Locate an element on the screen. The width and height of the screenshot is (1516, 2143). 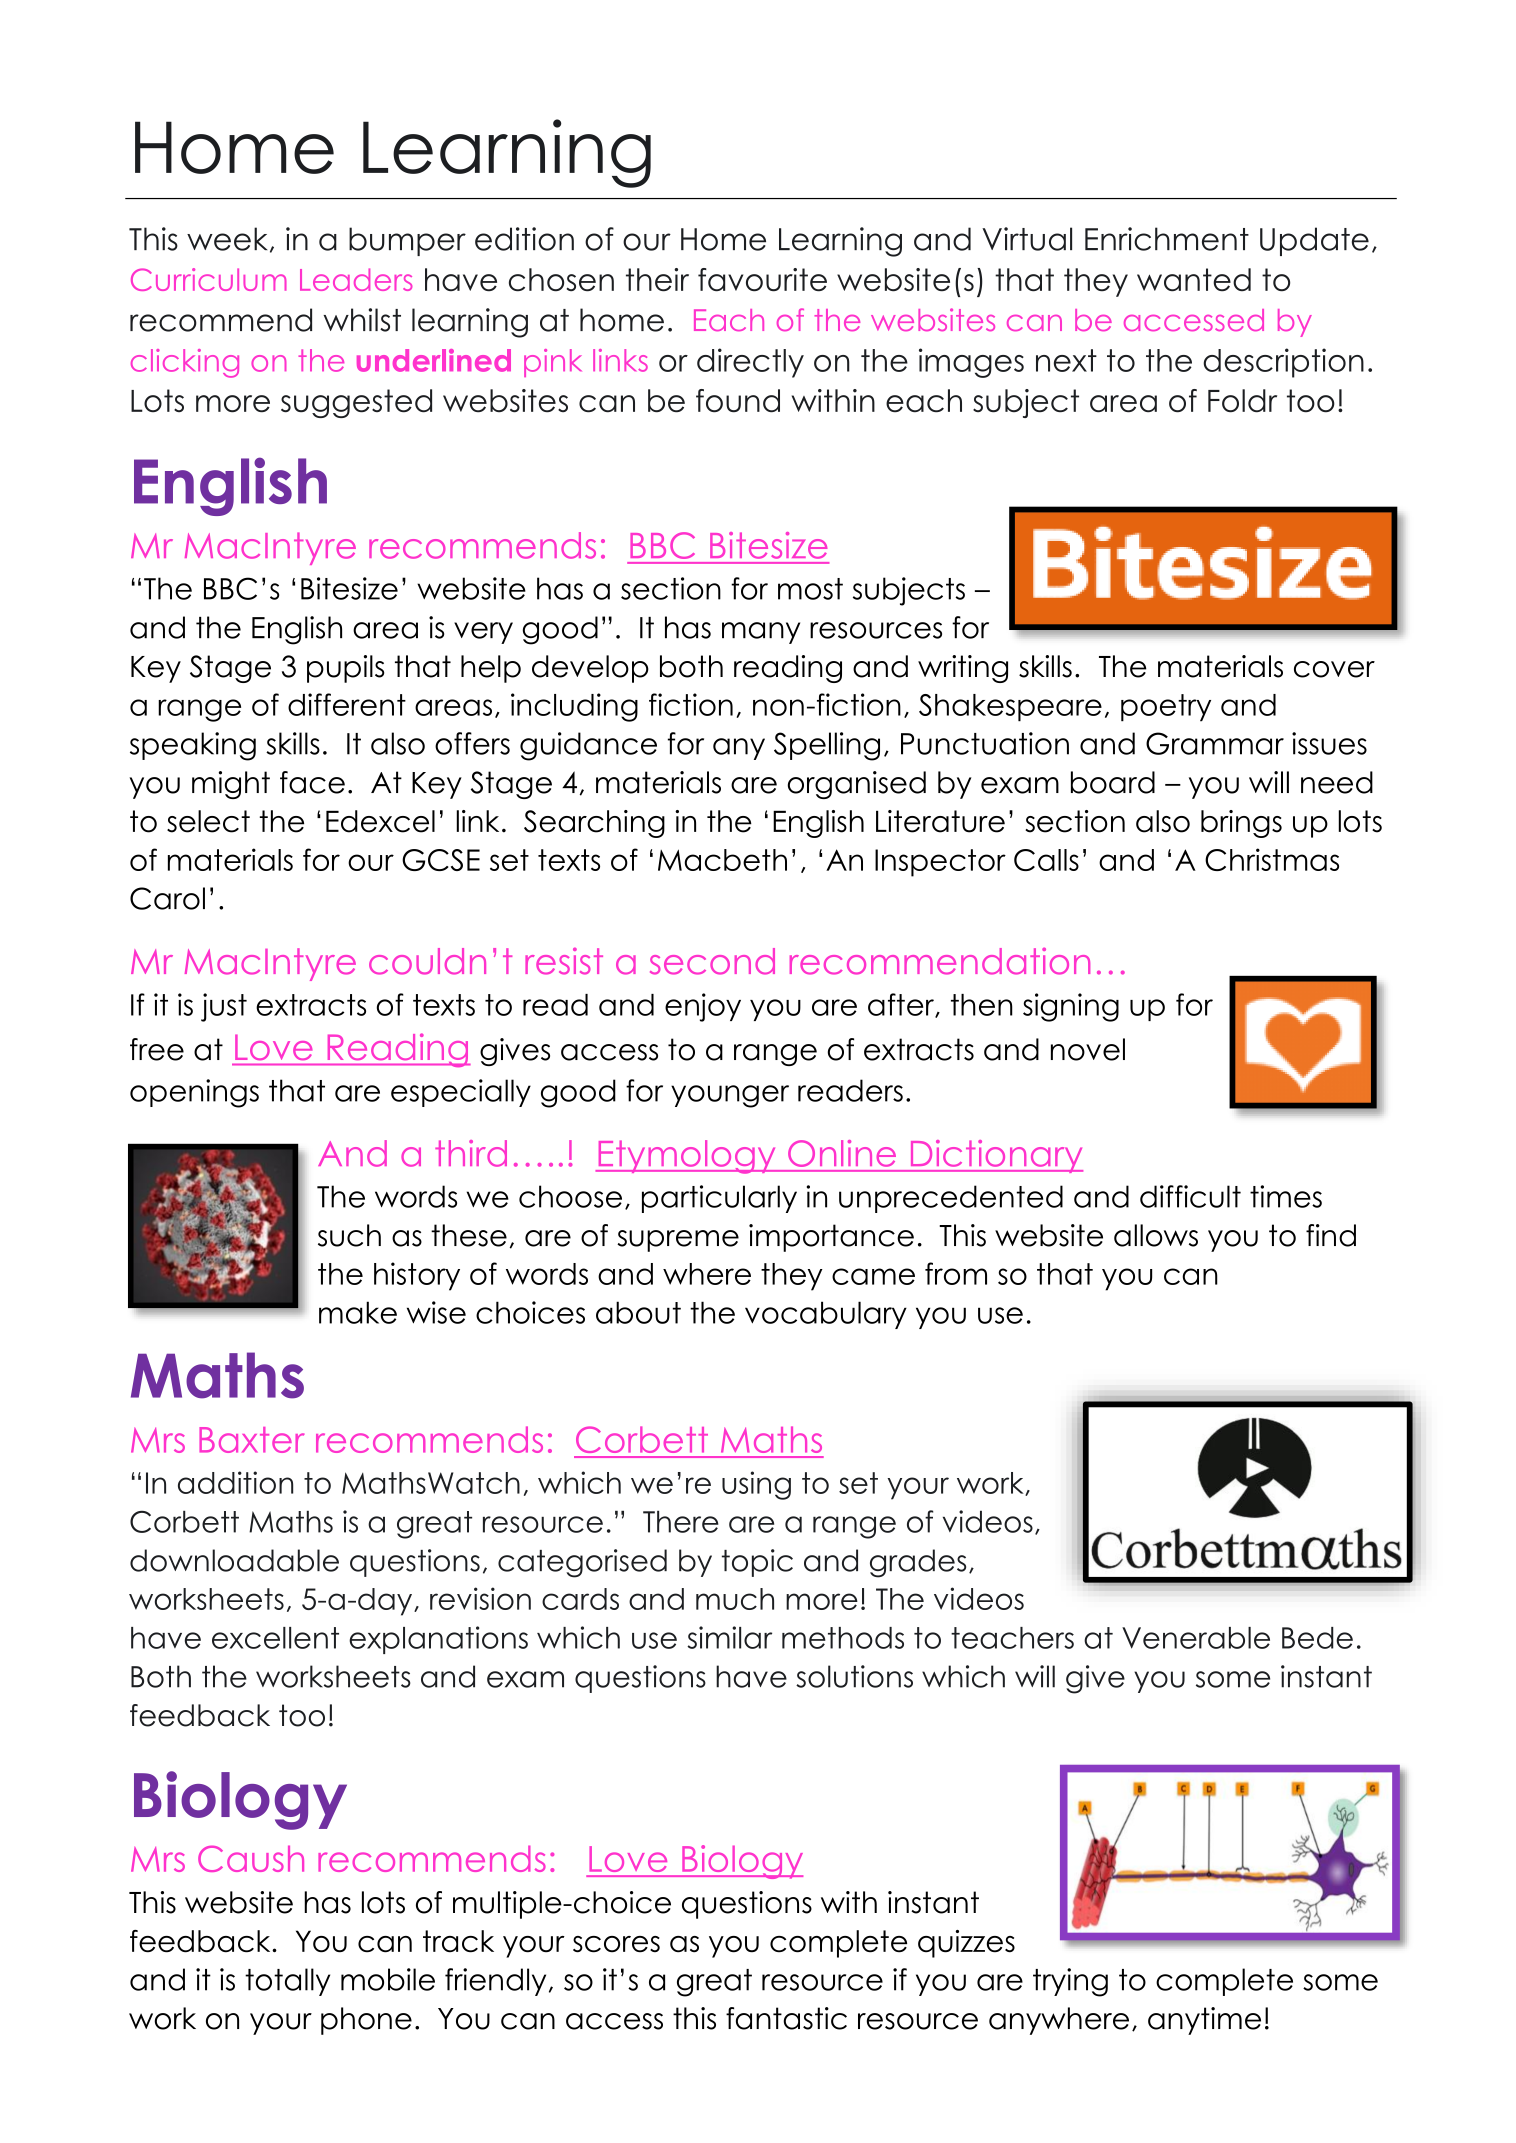
younger is located at coordinates (730, 1096).
